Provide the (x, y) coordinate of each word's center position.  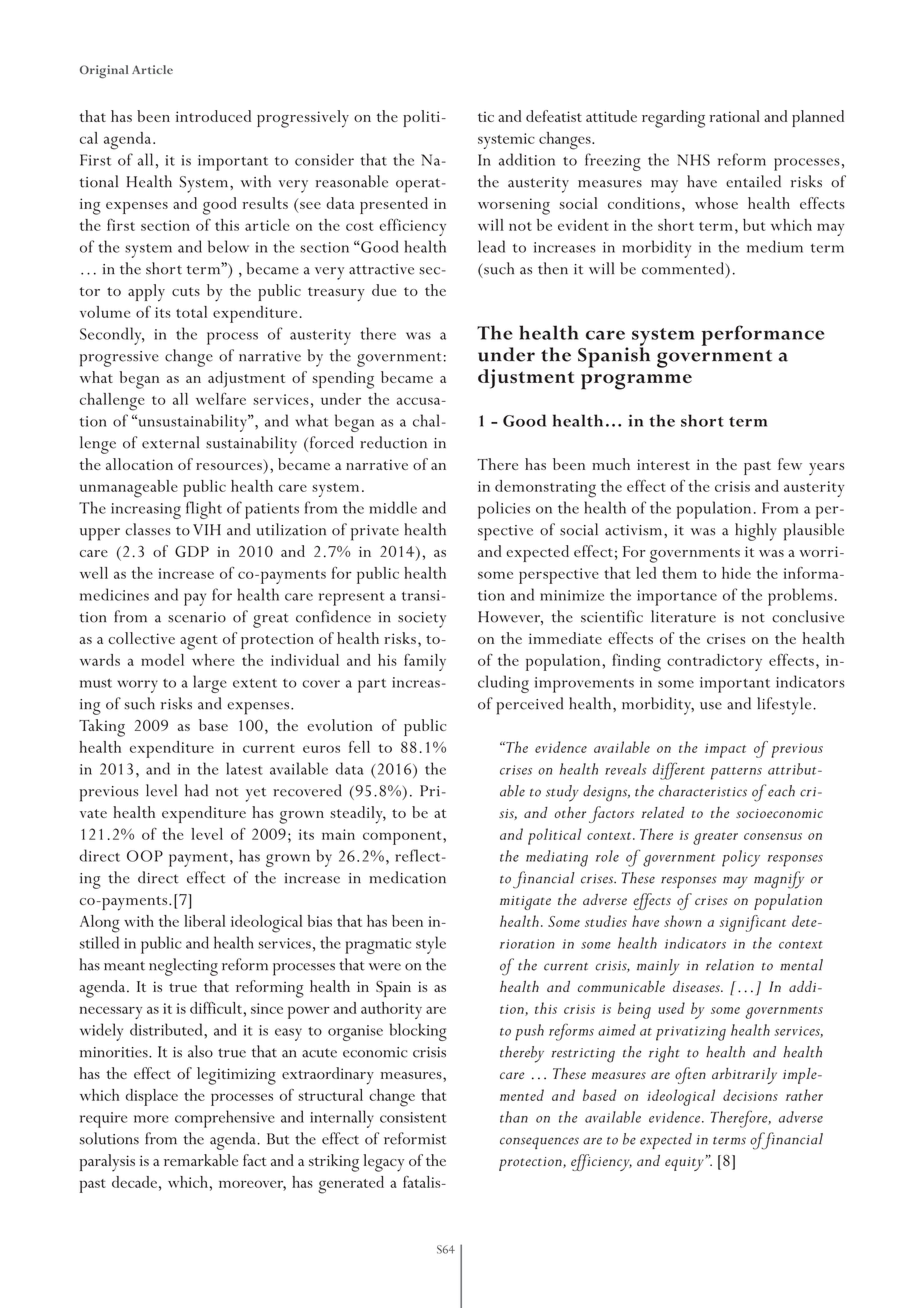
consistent (413, 1117)
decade (134, 1182)
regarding (673, 119)
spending (343, 380)
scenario (197, 617)
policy (741, 858)
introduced (213, 116)
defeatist (554, 116)
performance (763, 335)
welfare (221, 398)
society (422, 620)
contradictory (714, 662)
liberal (205, 921)
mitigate (525, 903)
